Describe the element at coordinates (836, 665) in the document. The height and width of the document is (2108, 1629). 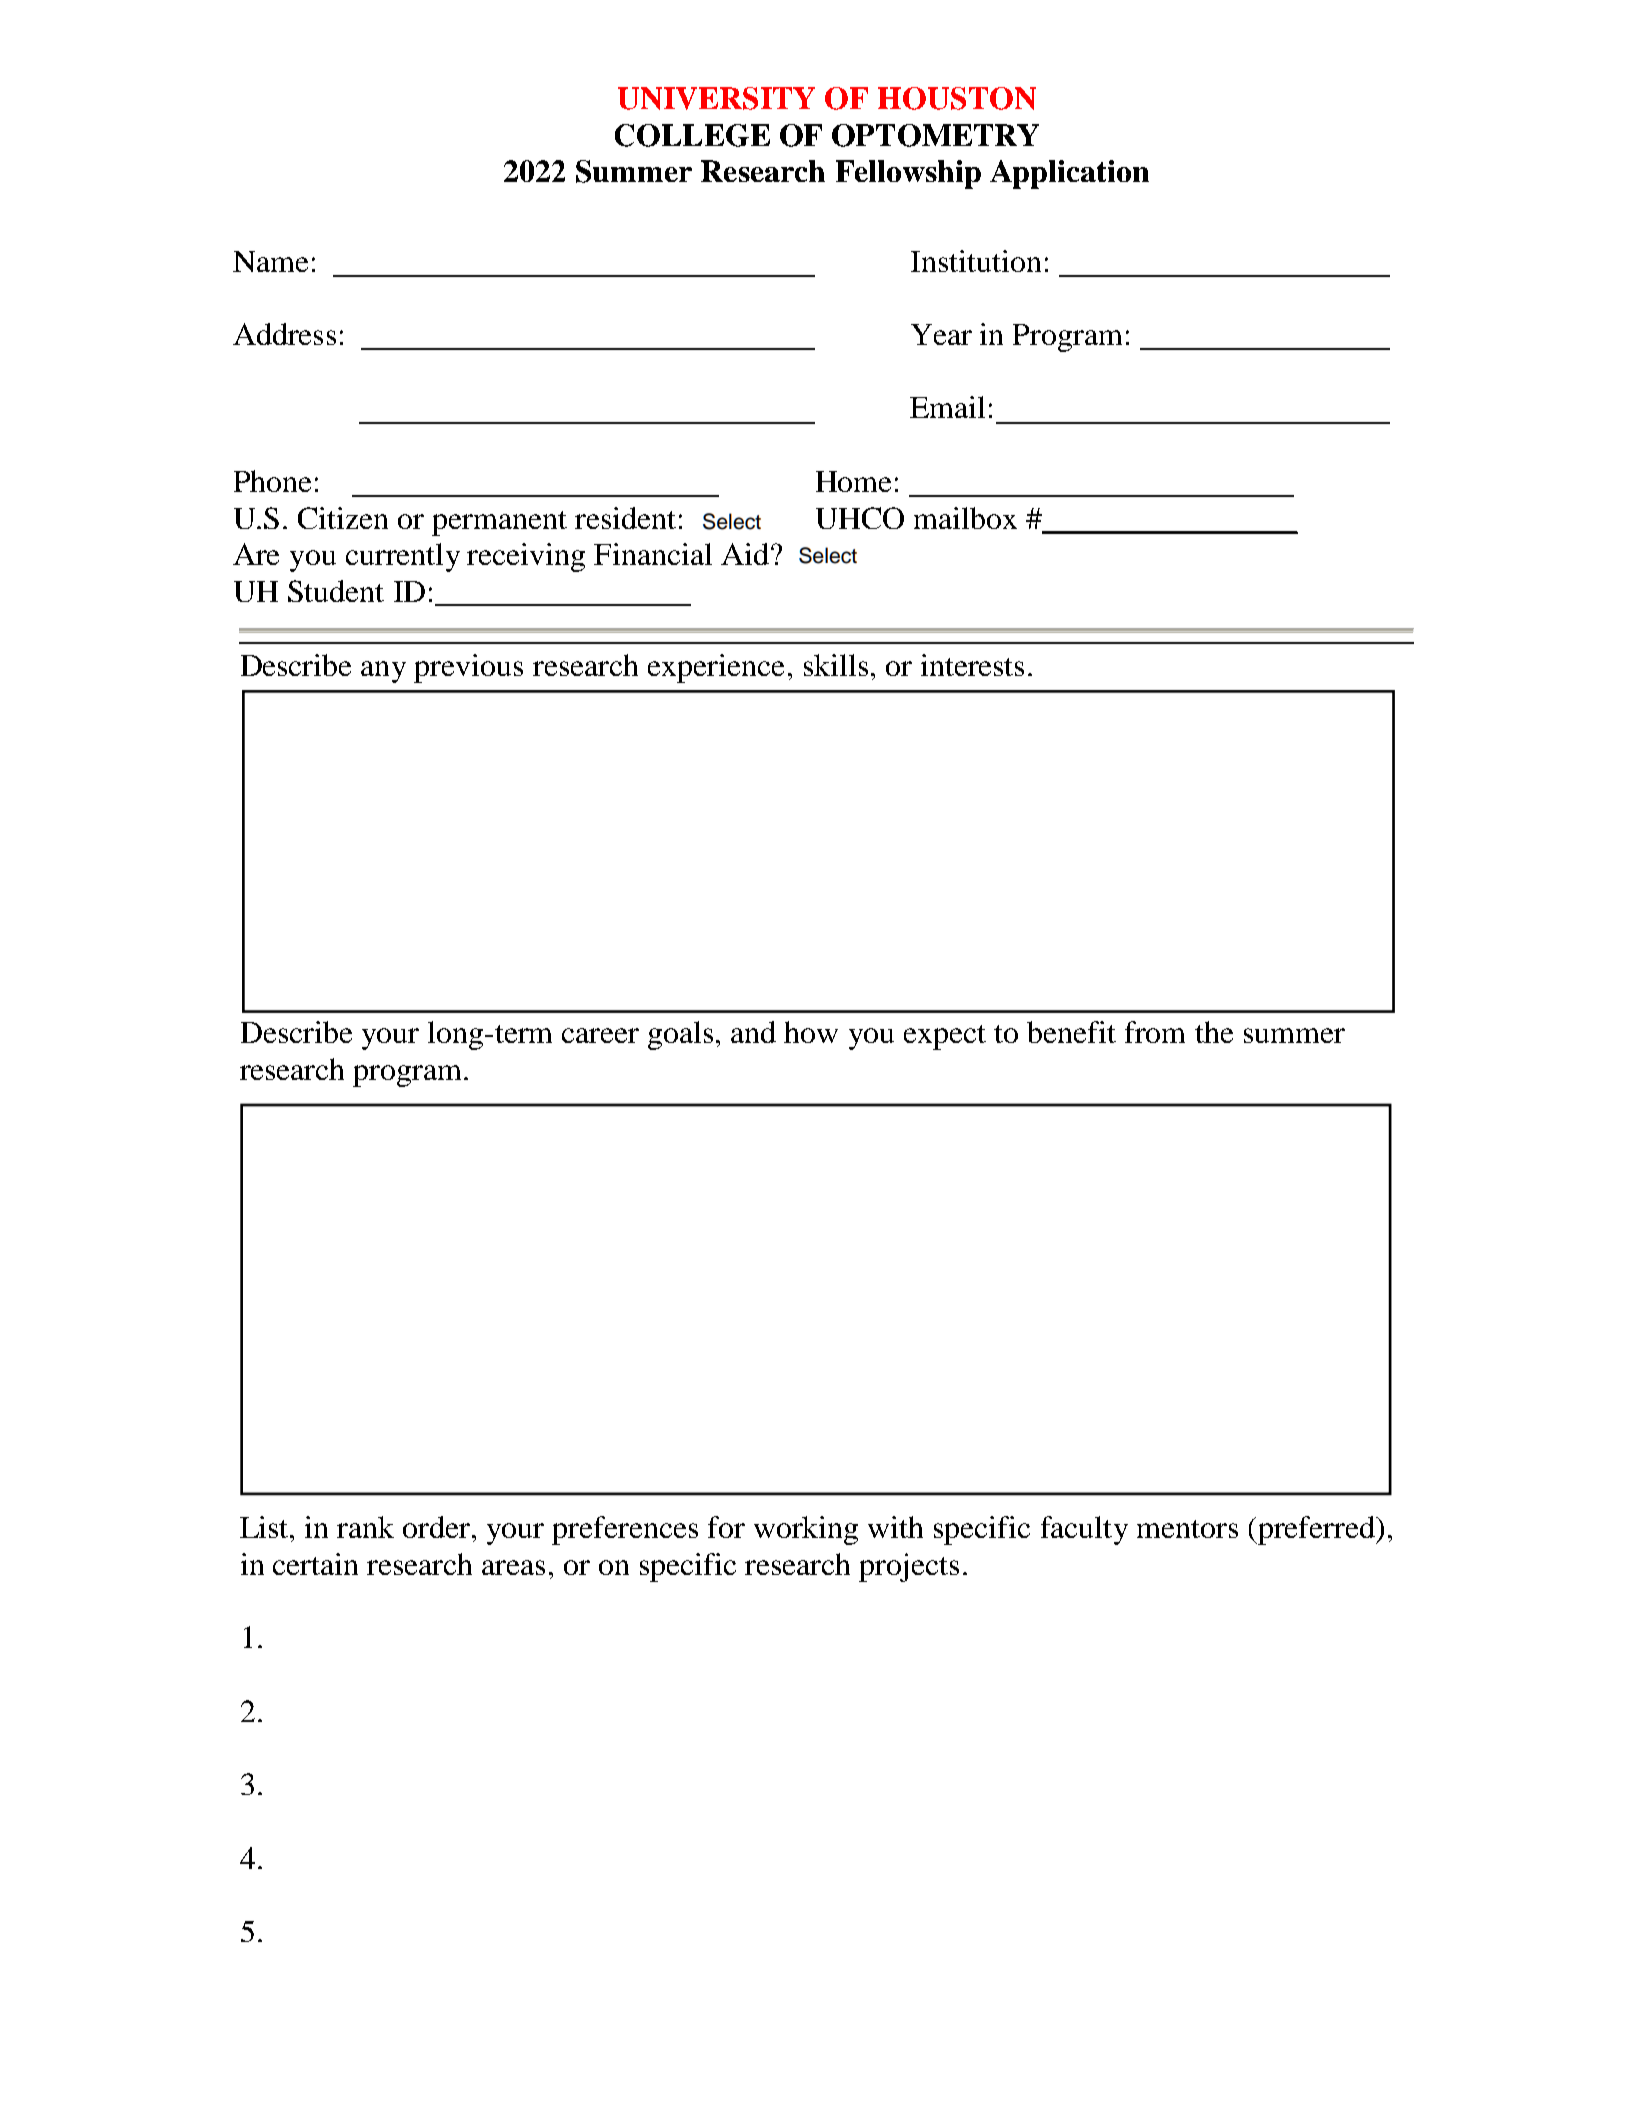
I see `skills` at that location.
